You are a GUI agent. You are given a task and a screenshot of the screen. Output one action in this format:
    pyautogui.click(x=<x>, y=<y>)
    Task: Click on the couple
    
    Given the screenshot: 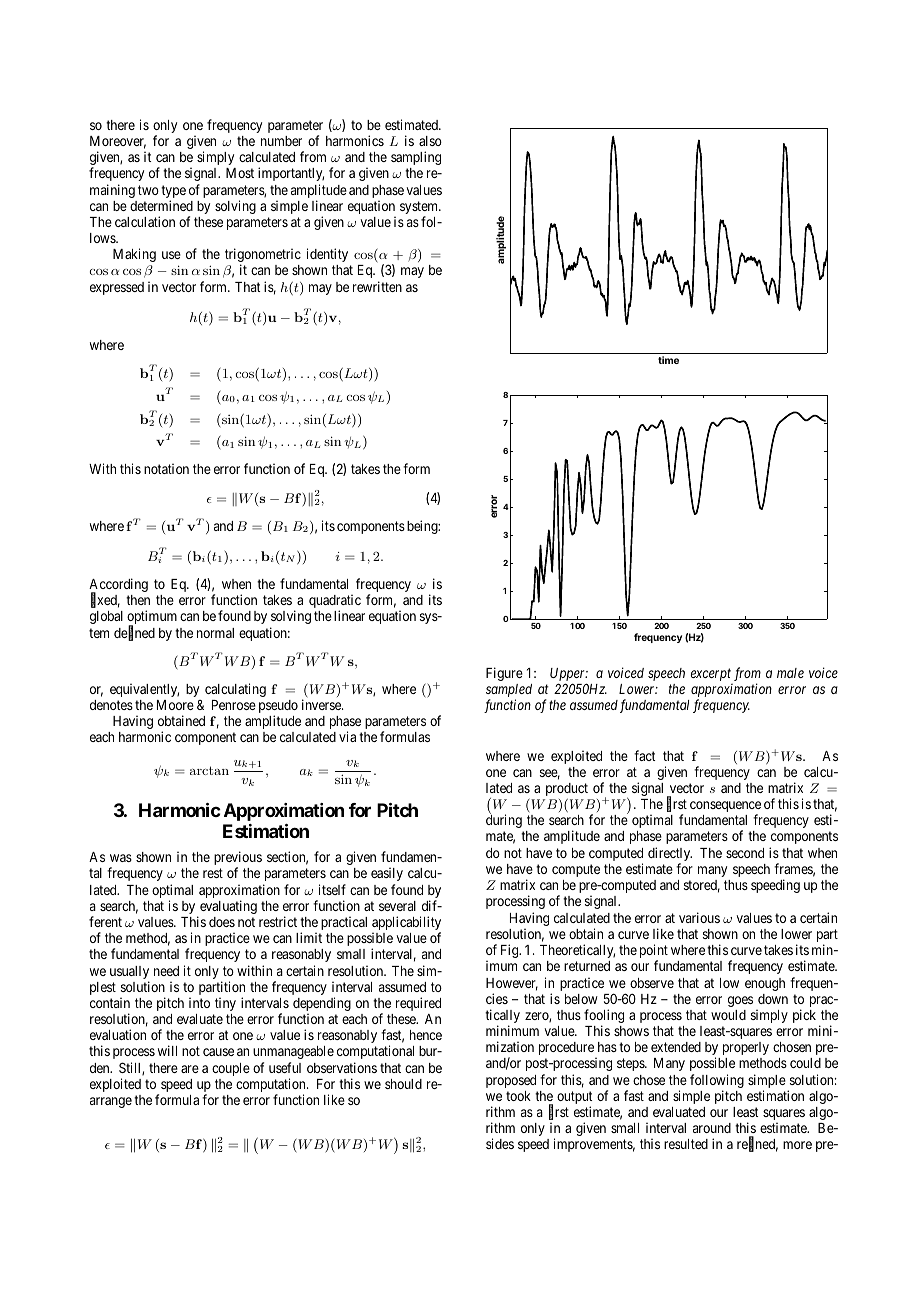 What is the action you would take?
    pyautogui.click(x=231, y=1069)
